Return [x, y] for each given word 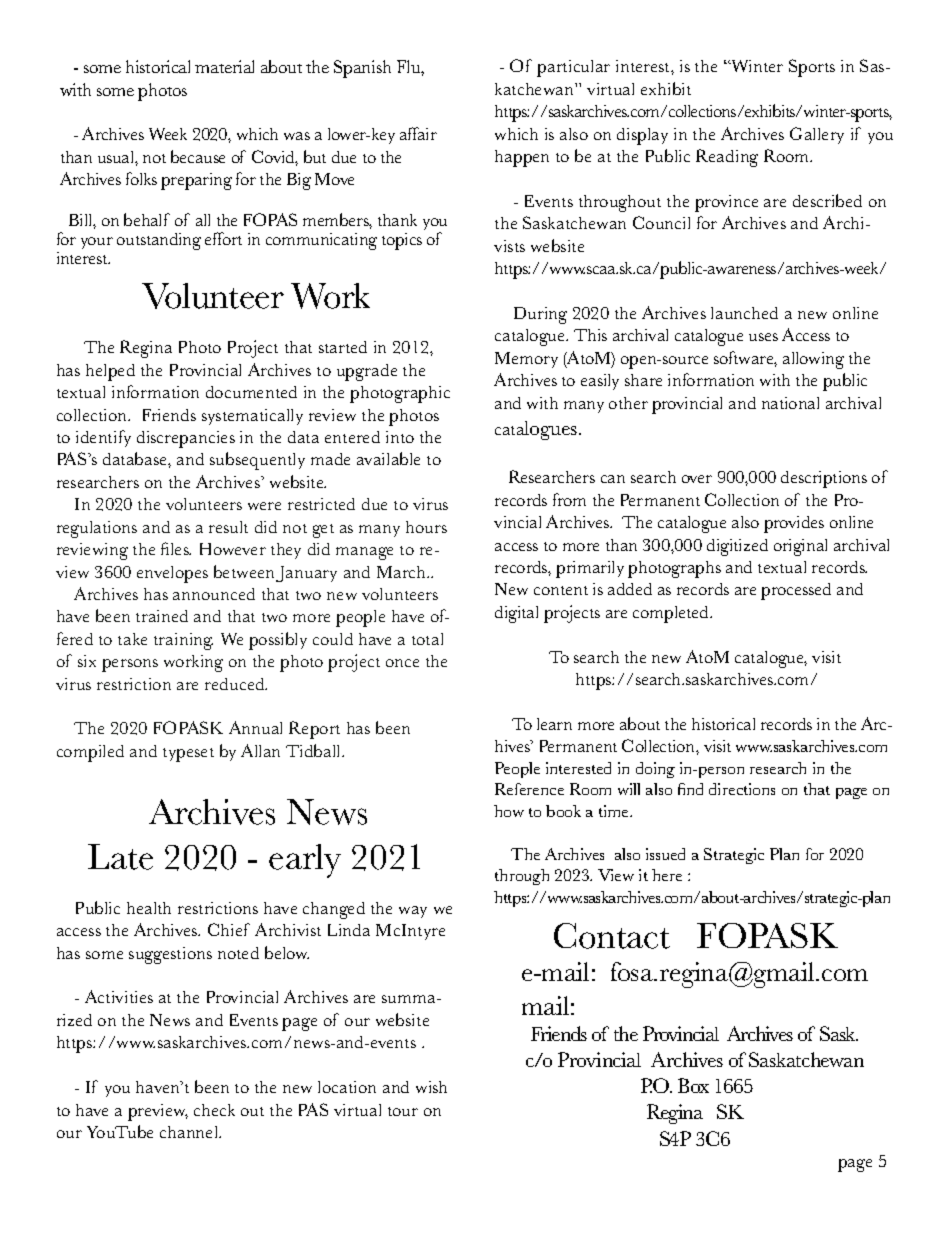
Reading [727, 158]
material [224, 66]
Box [693, 1085]
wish [431, 1087]
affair [418, 133]
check [214, 1110]
